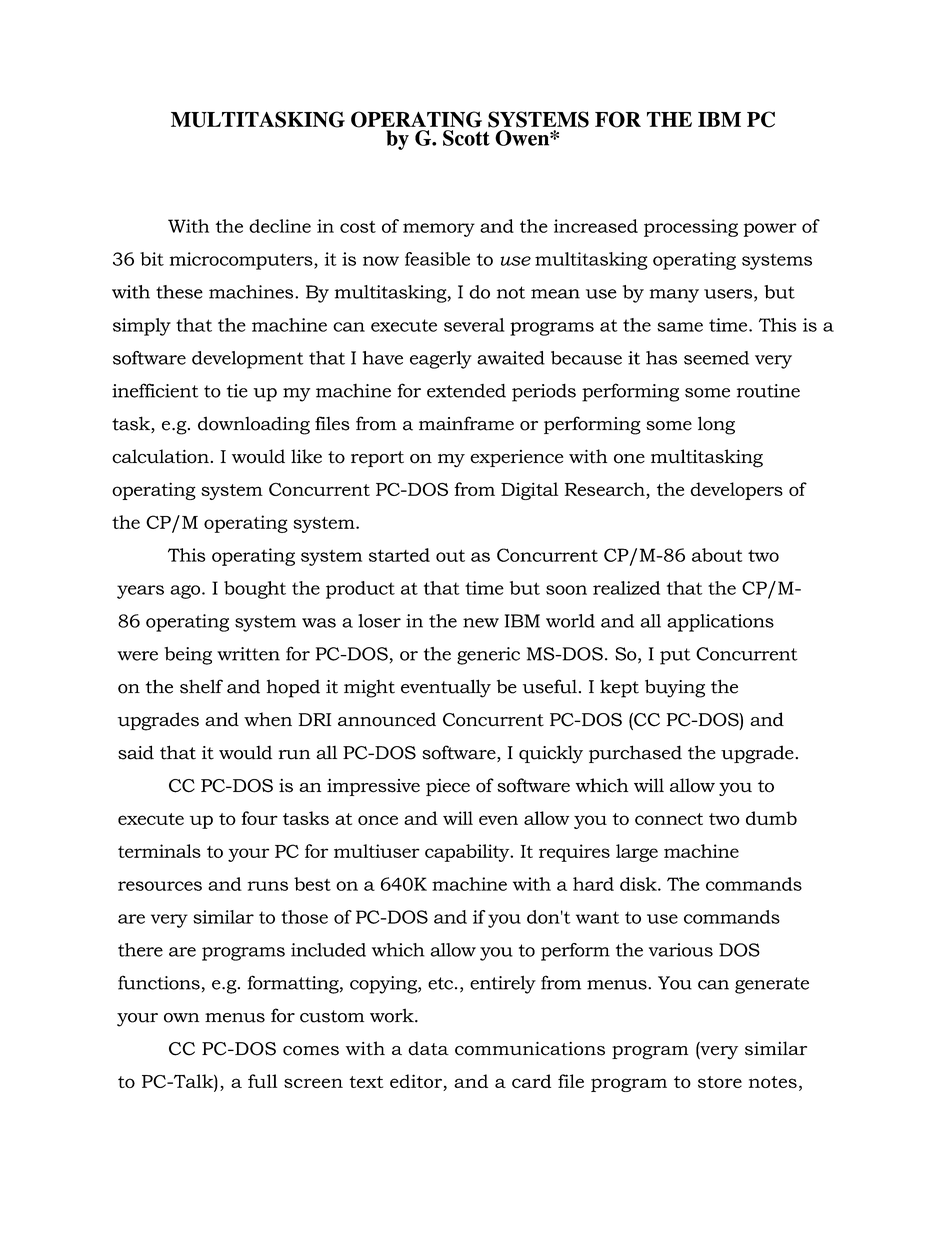 This screenshot has width=952, height=1233. What do you see at coordinates (481, 623) in the screenshot?
I see `new` at bounding box center [481, 623].
